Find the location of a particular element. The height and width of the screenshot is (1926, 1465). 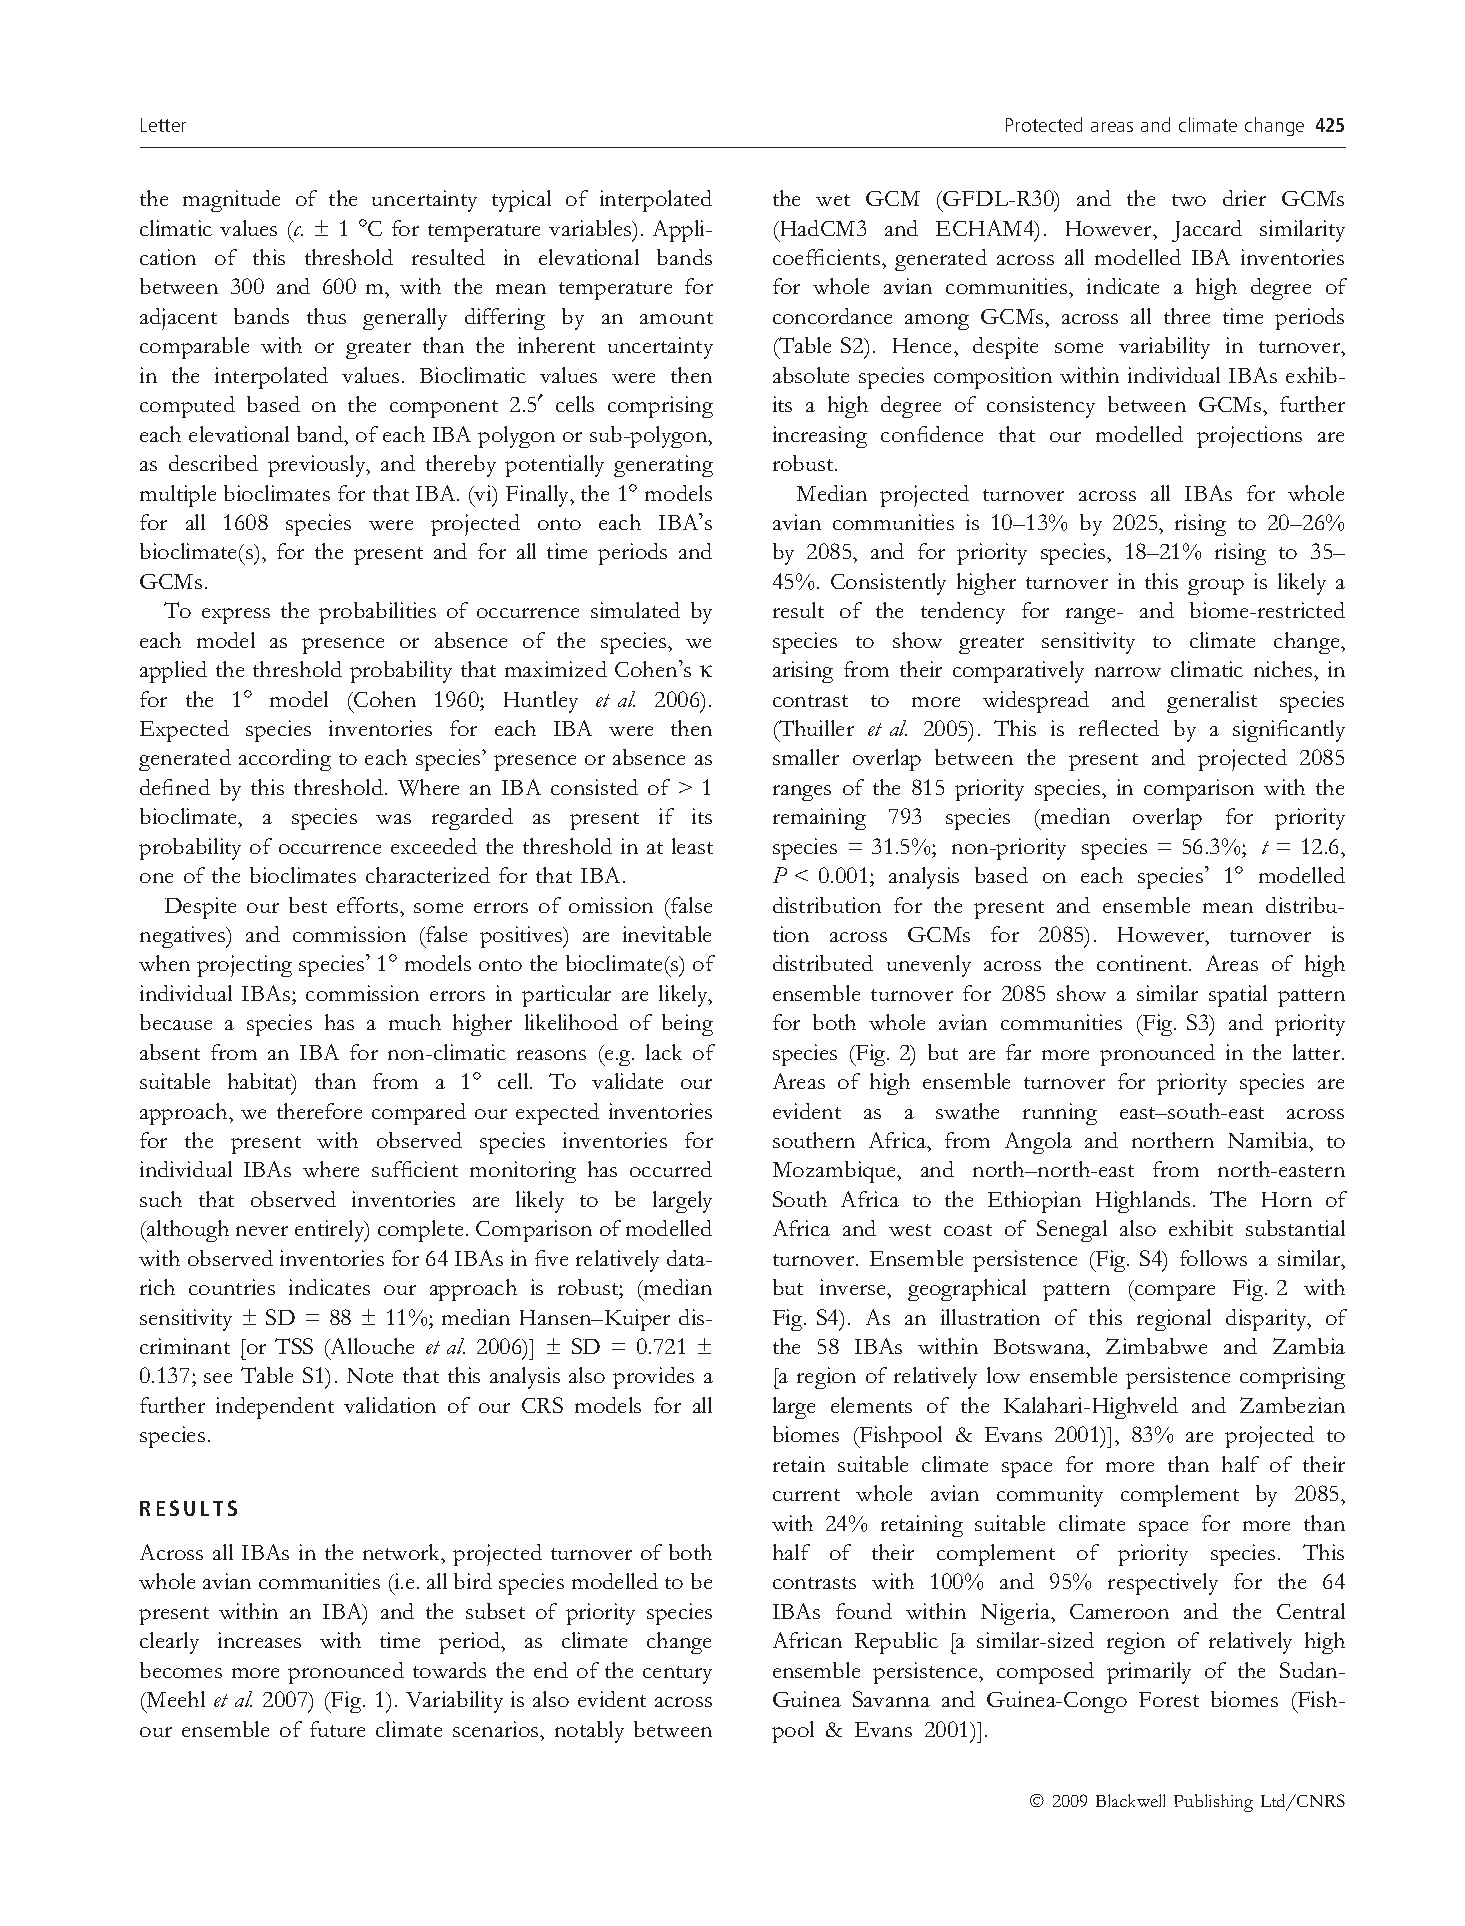

follows is located at coordinates (1213, 1258).
